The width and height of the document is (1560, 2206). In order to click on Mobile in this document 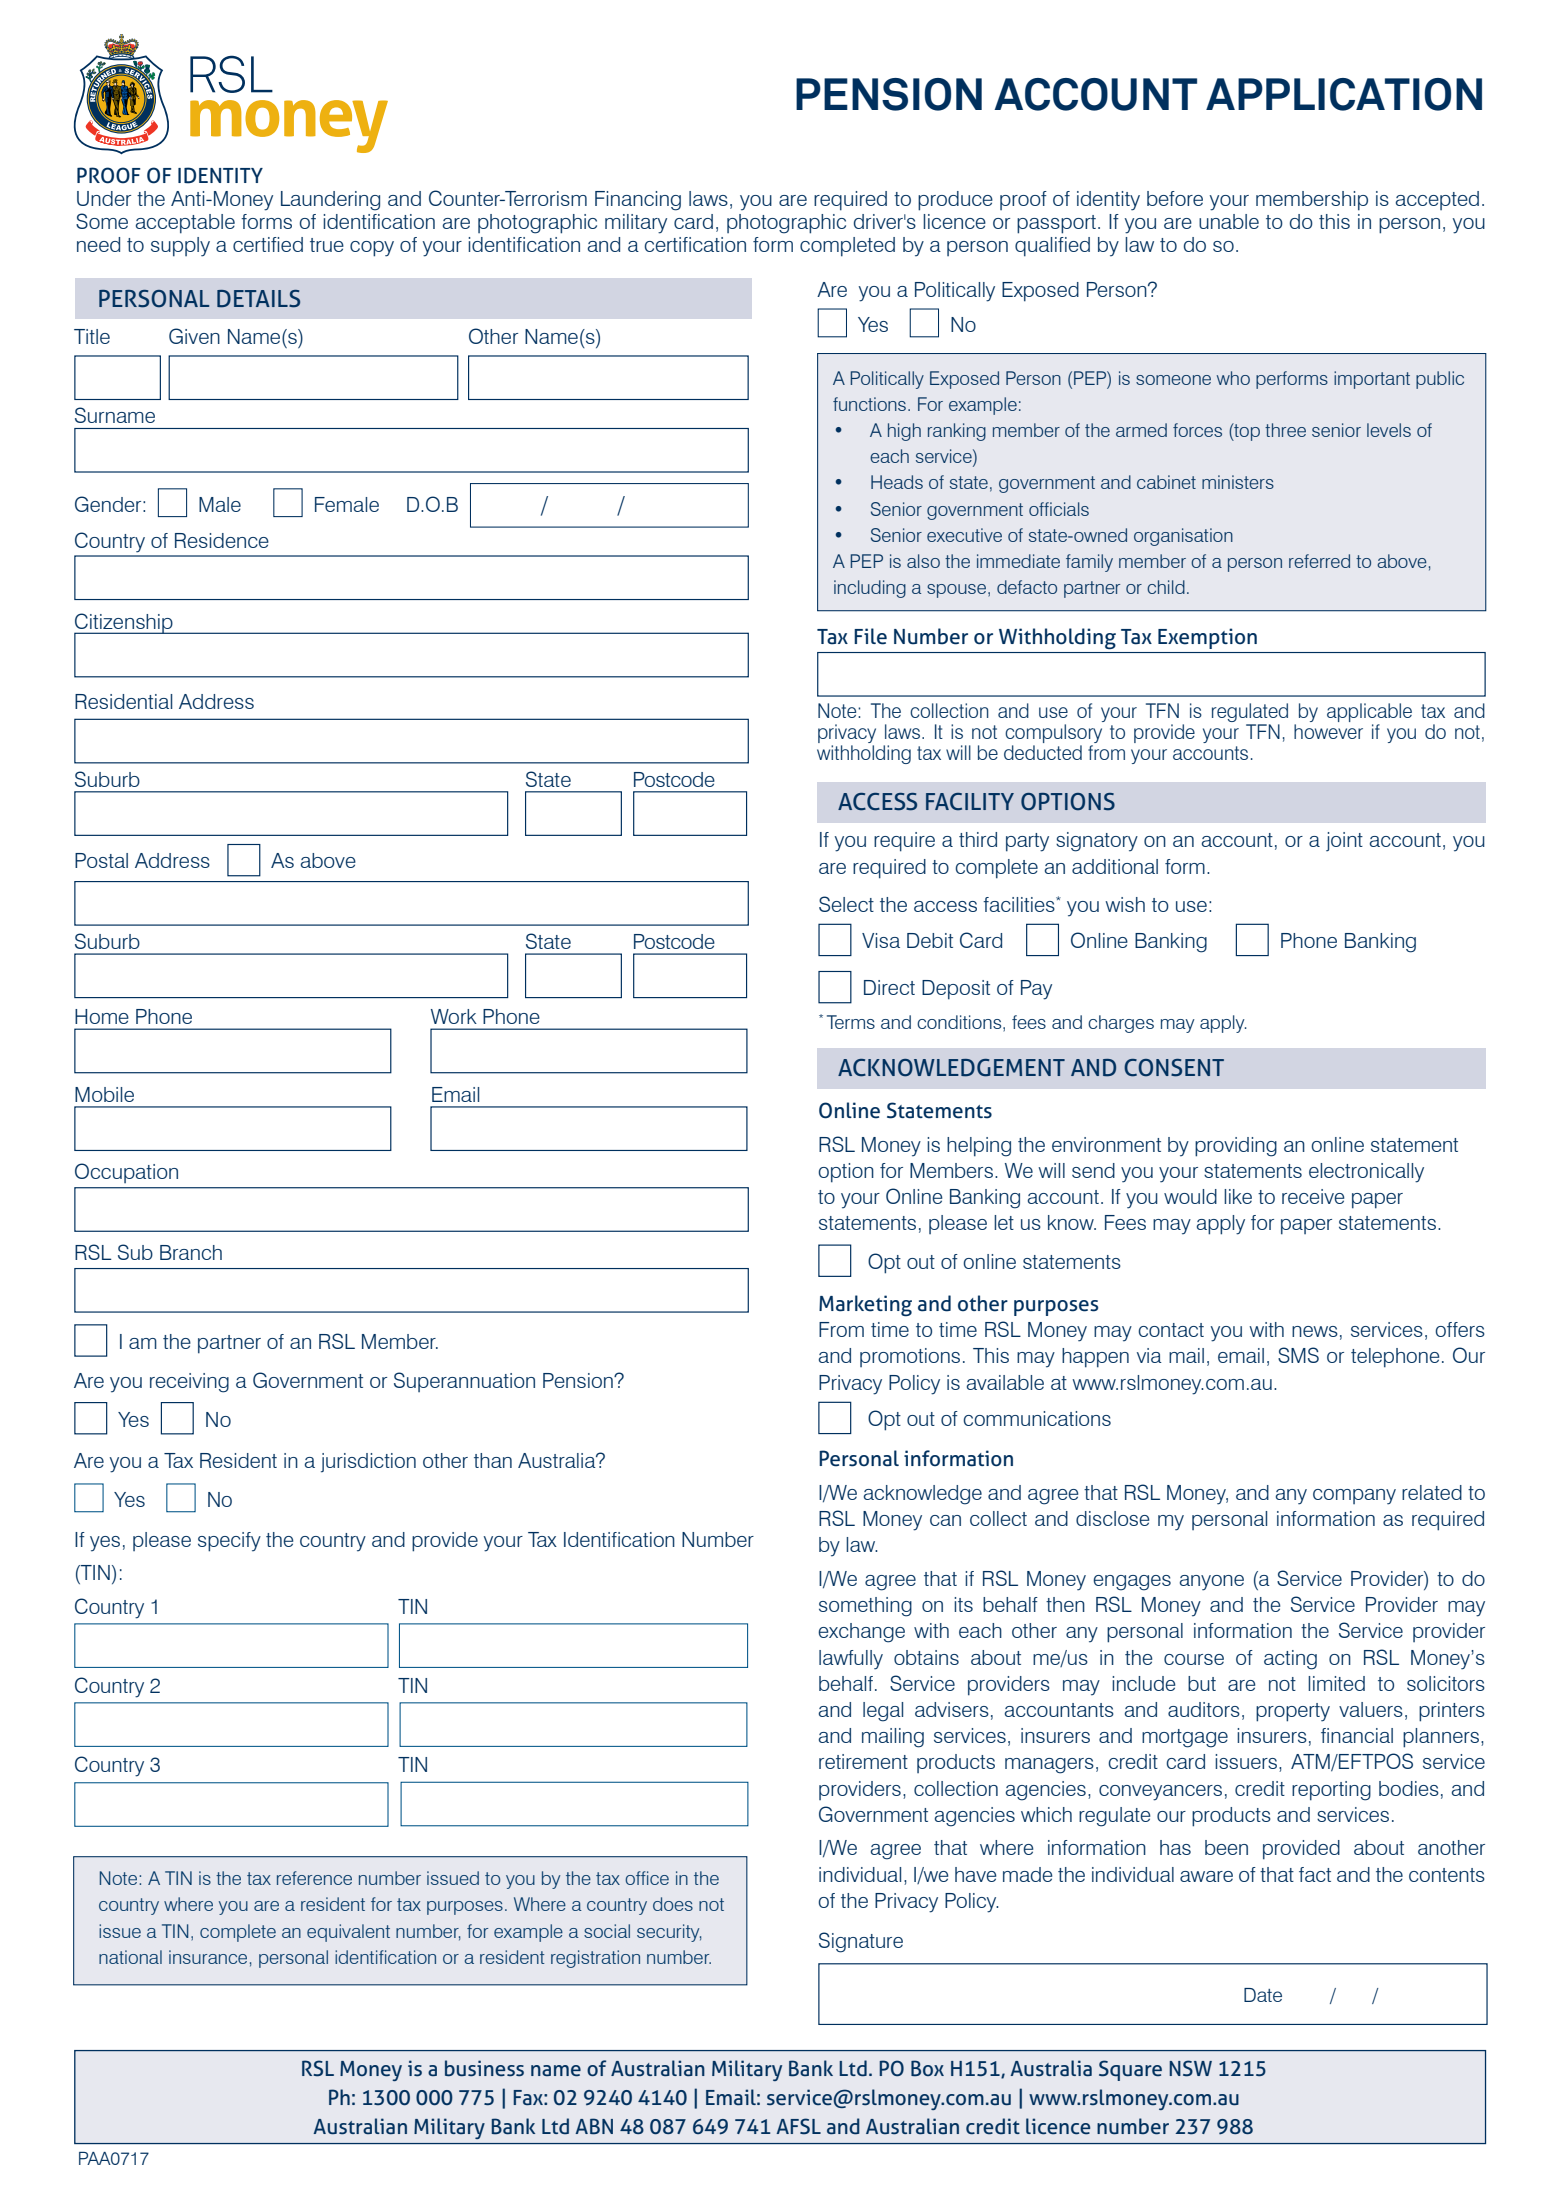, I will do `click(104, 1094)`.
